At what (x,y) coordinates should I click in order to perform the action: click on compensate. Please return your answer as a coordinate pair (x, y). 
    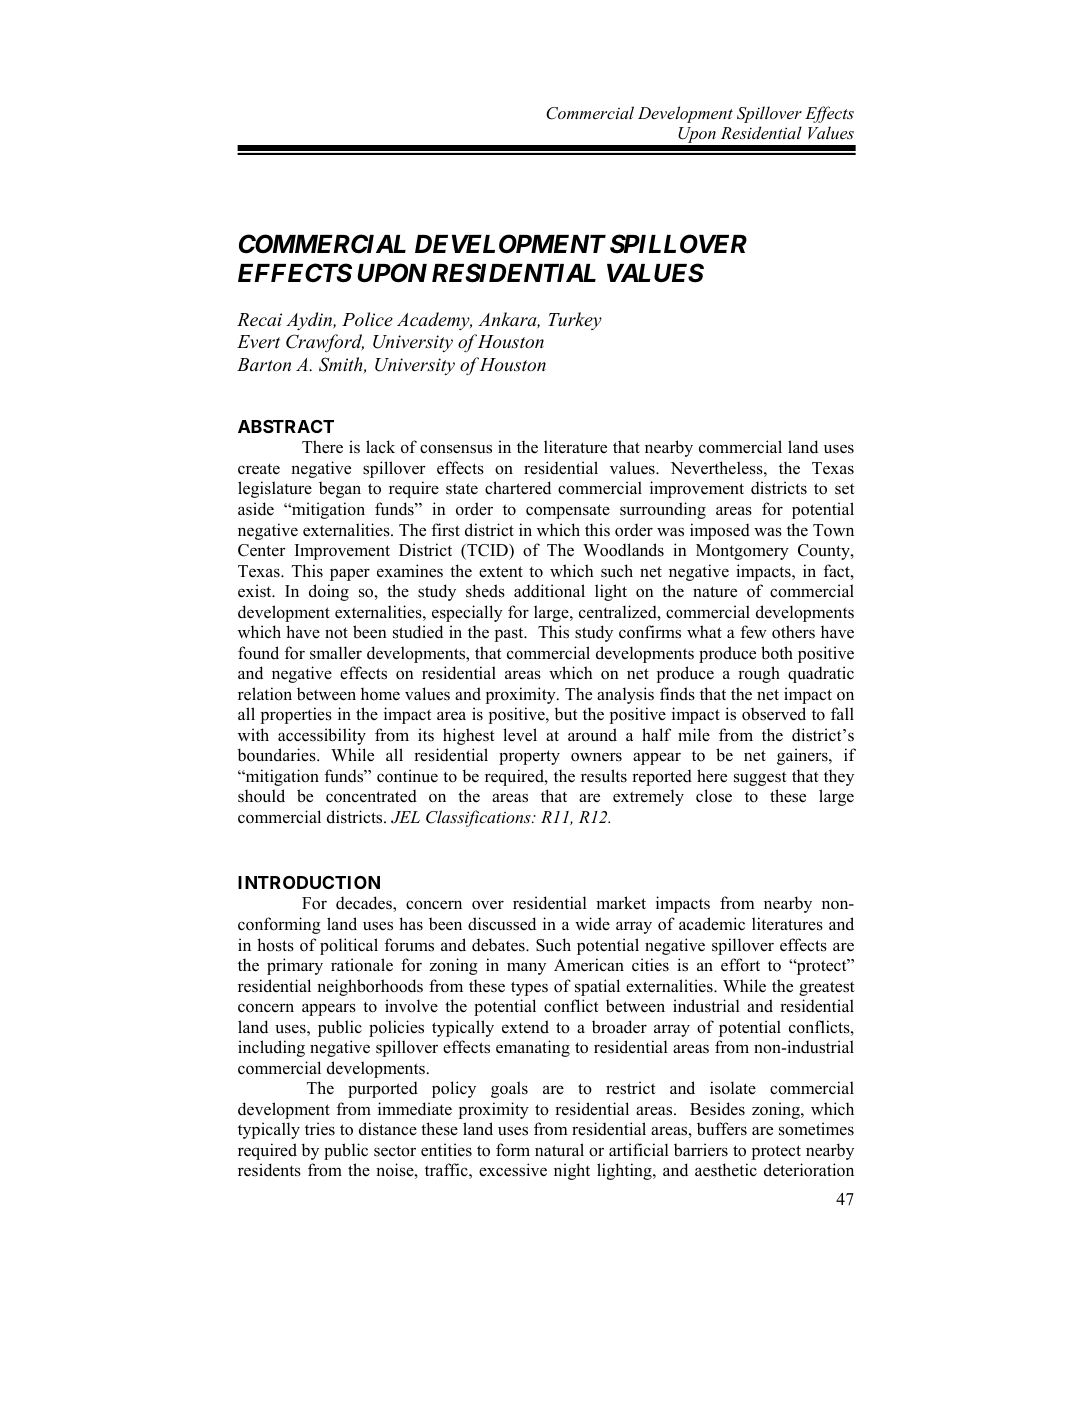
    Looking at the image, I should click on (568, 511).
